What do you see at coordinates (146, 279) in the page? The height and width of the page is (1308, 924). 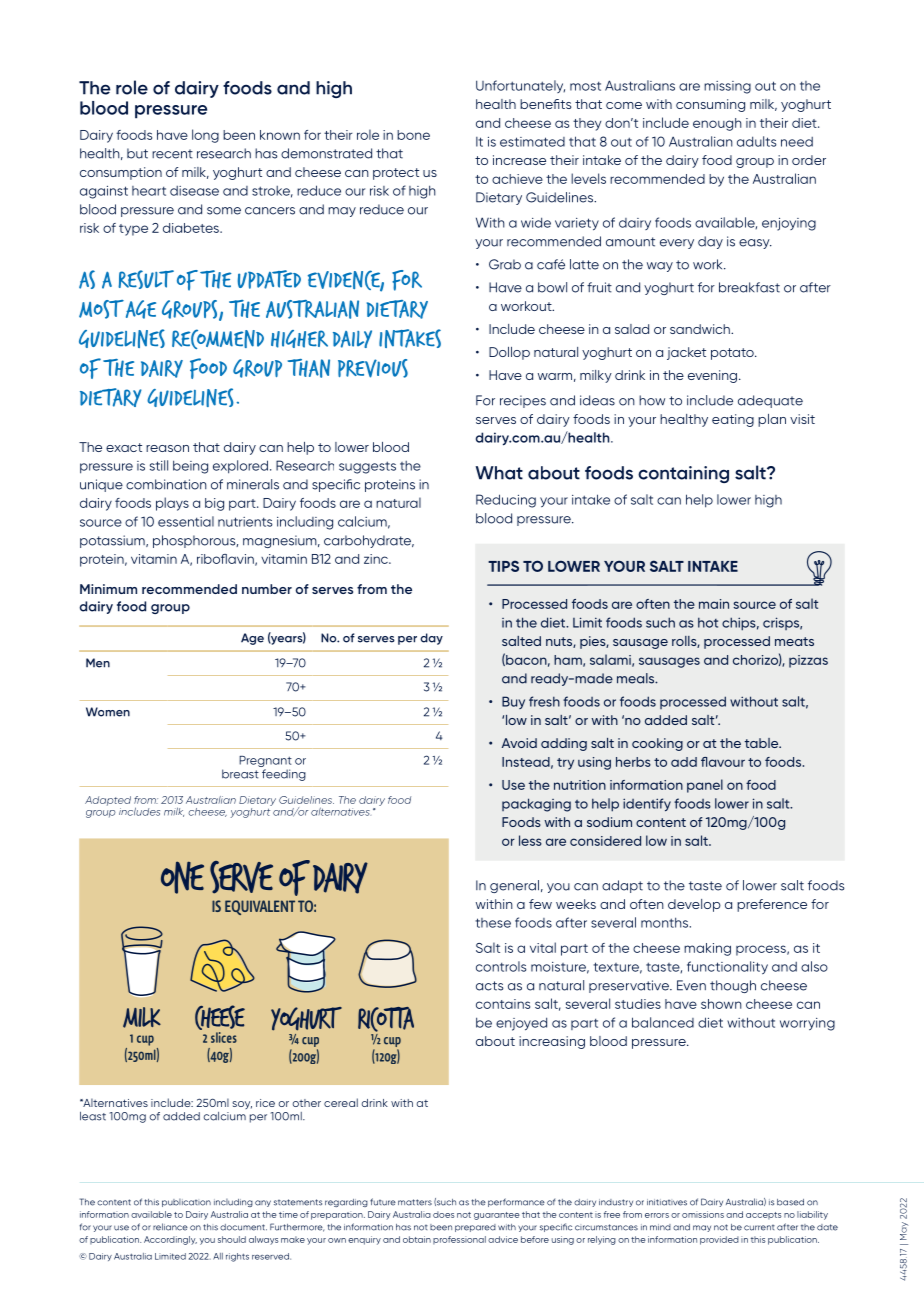 I see `result` at bounding box center [146, 279].
